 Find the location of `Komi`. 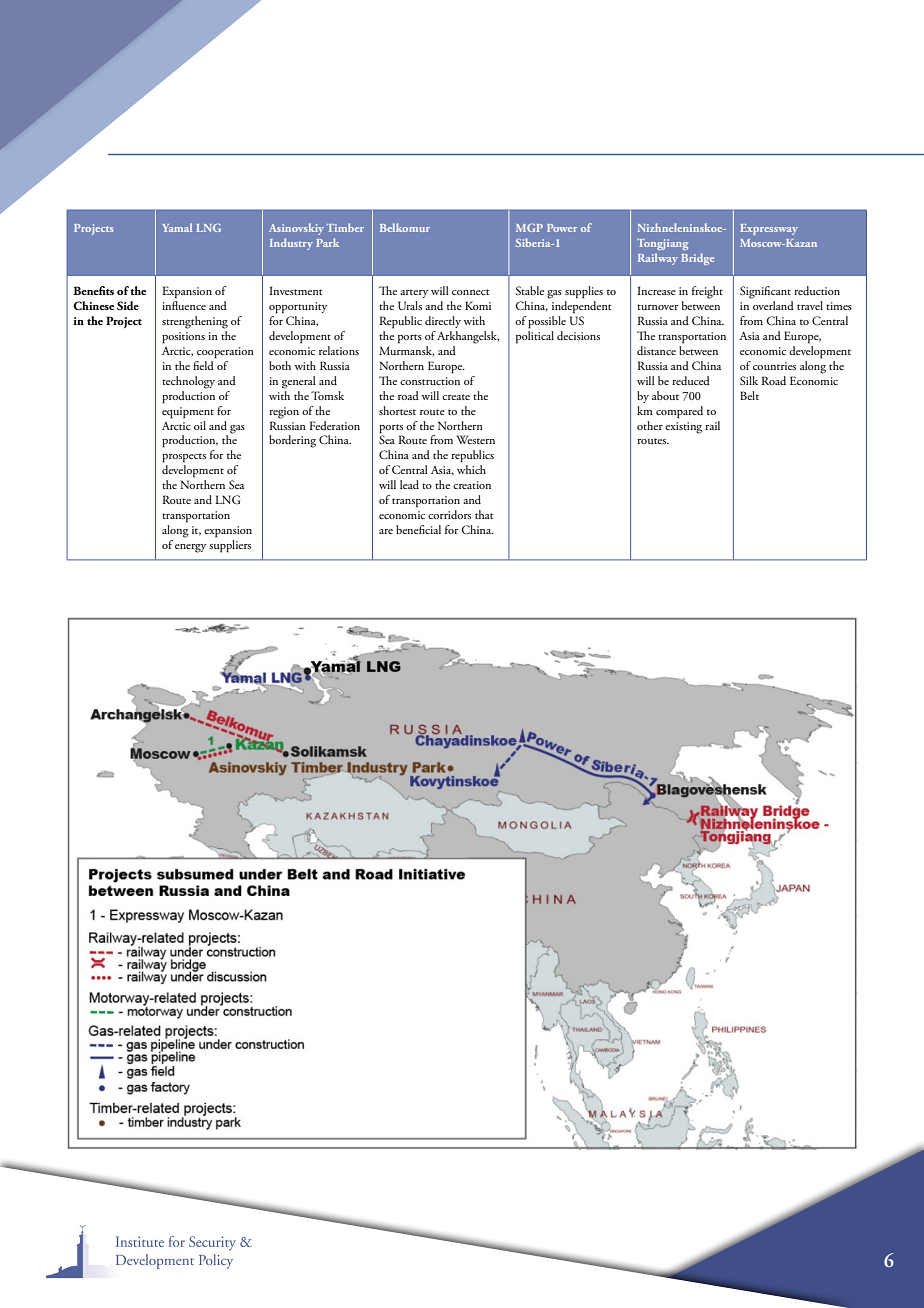

Komi is located at coordinates (478, 305).
